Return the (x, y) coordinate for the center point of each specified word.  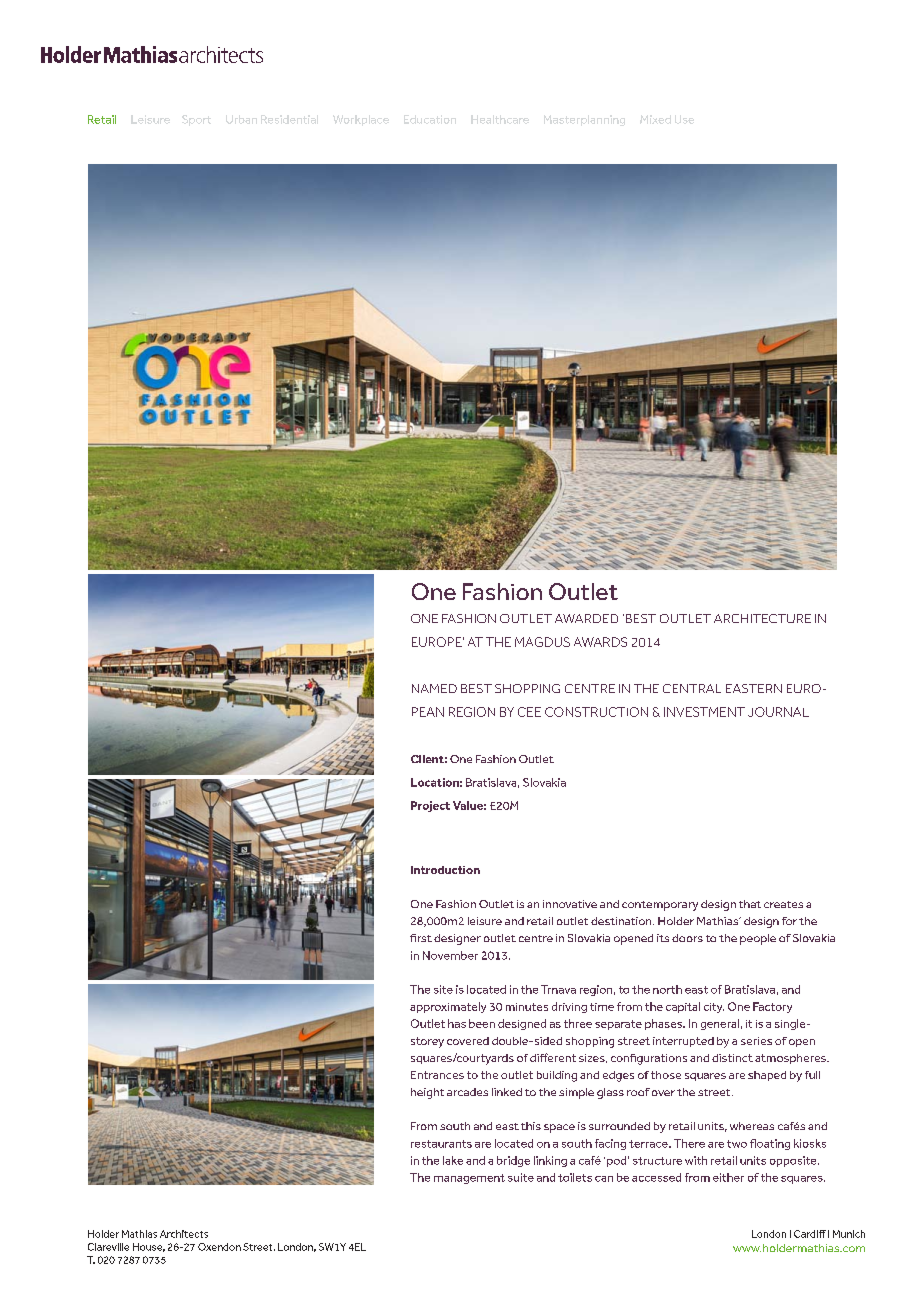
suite (521, 1177)
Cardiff (810, 1234)
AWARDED (586, 618)
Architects (184, 1234)
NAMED (434, 688)
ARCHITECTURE (762, 618)
